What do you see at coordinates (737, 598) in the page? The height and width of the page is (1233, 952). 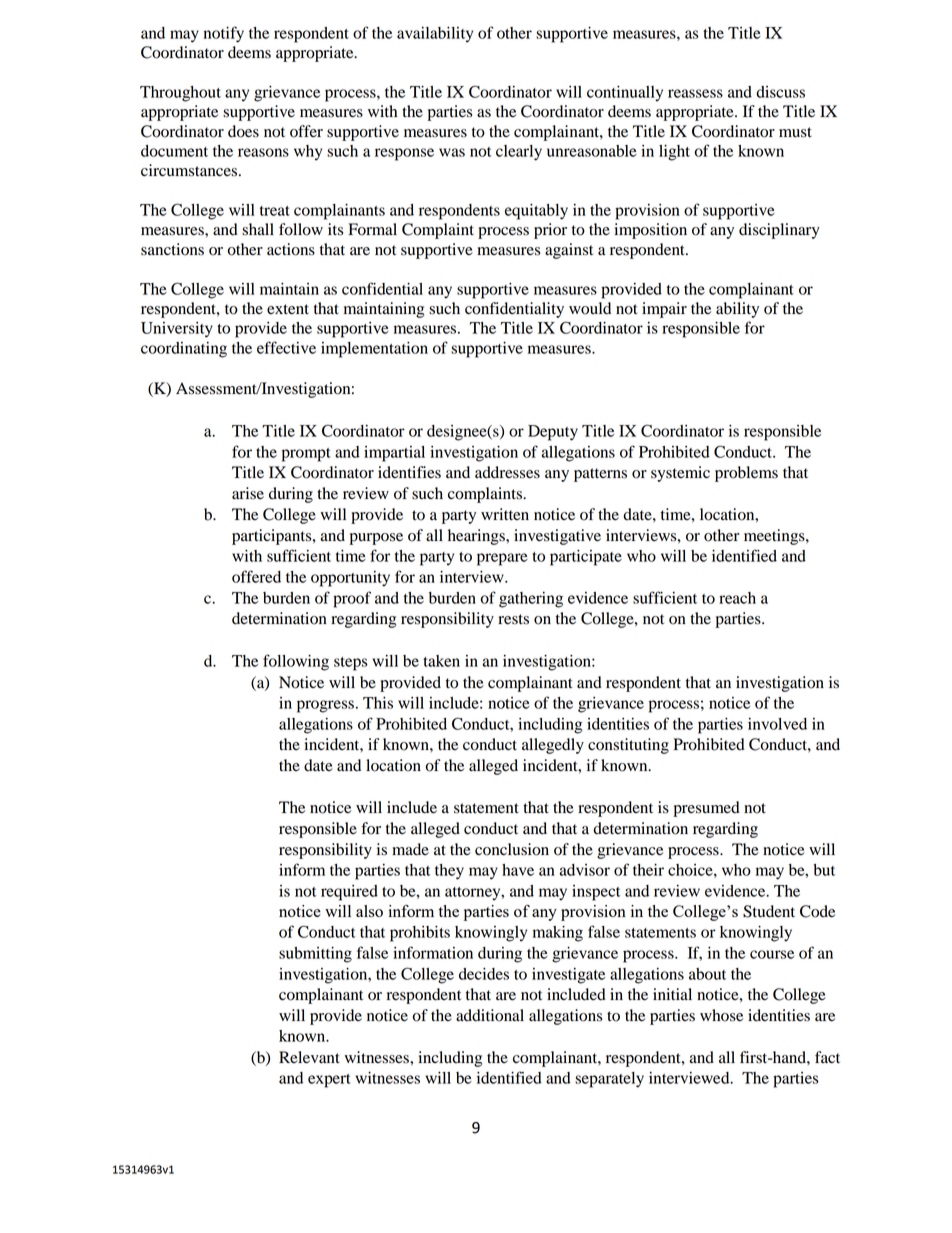 I see `reach` at bounding box center [737, 598].
